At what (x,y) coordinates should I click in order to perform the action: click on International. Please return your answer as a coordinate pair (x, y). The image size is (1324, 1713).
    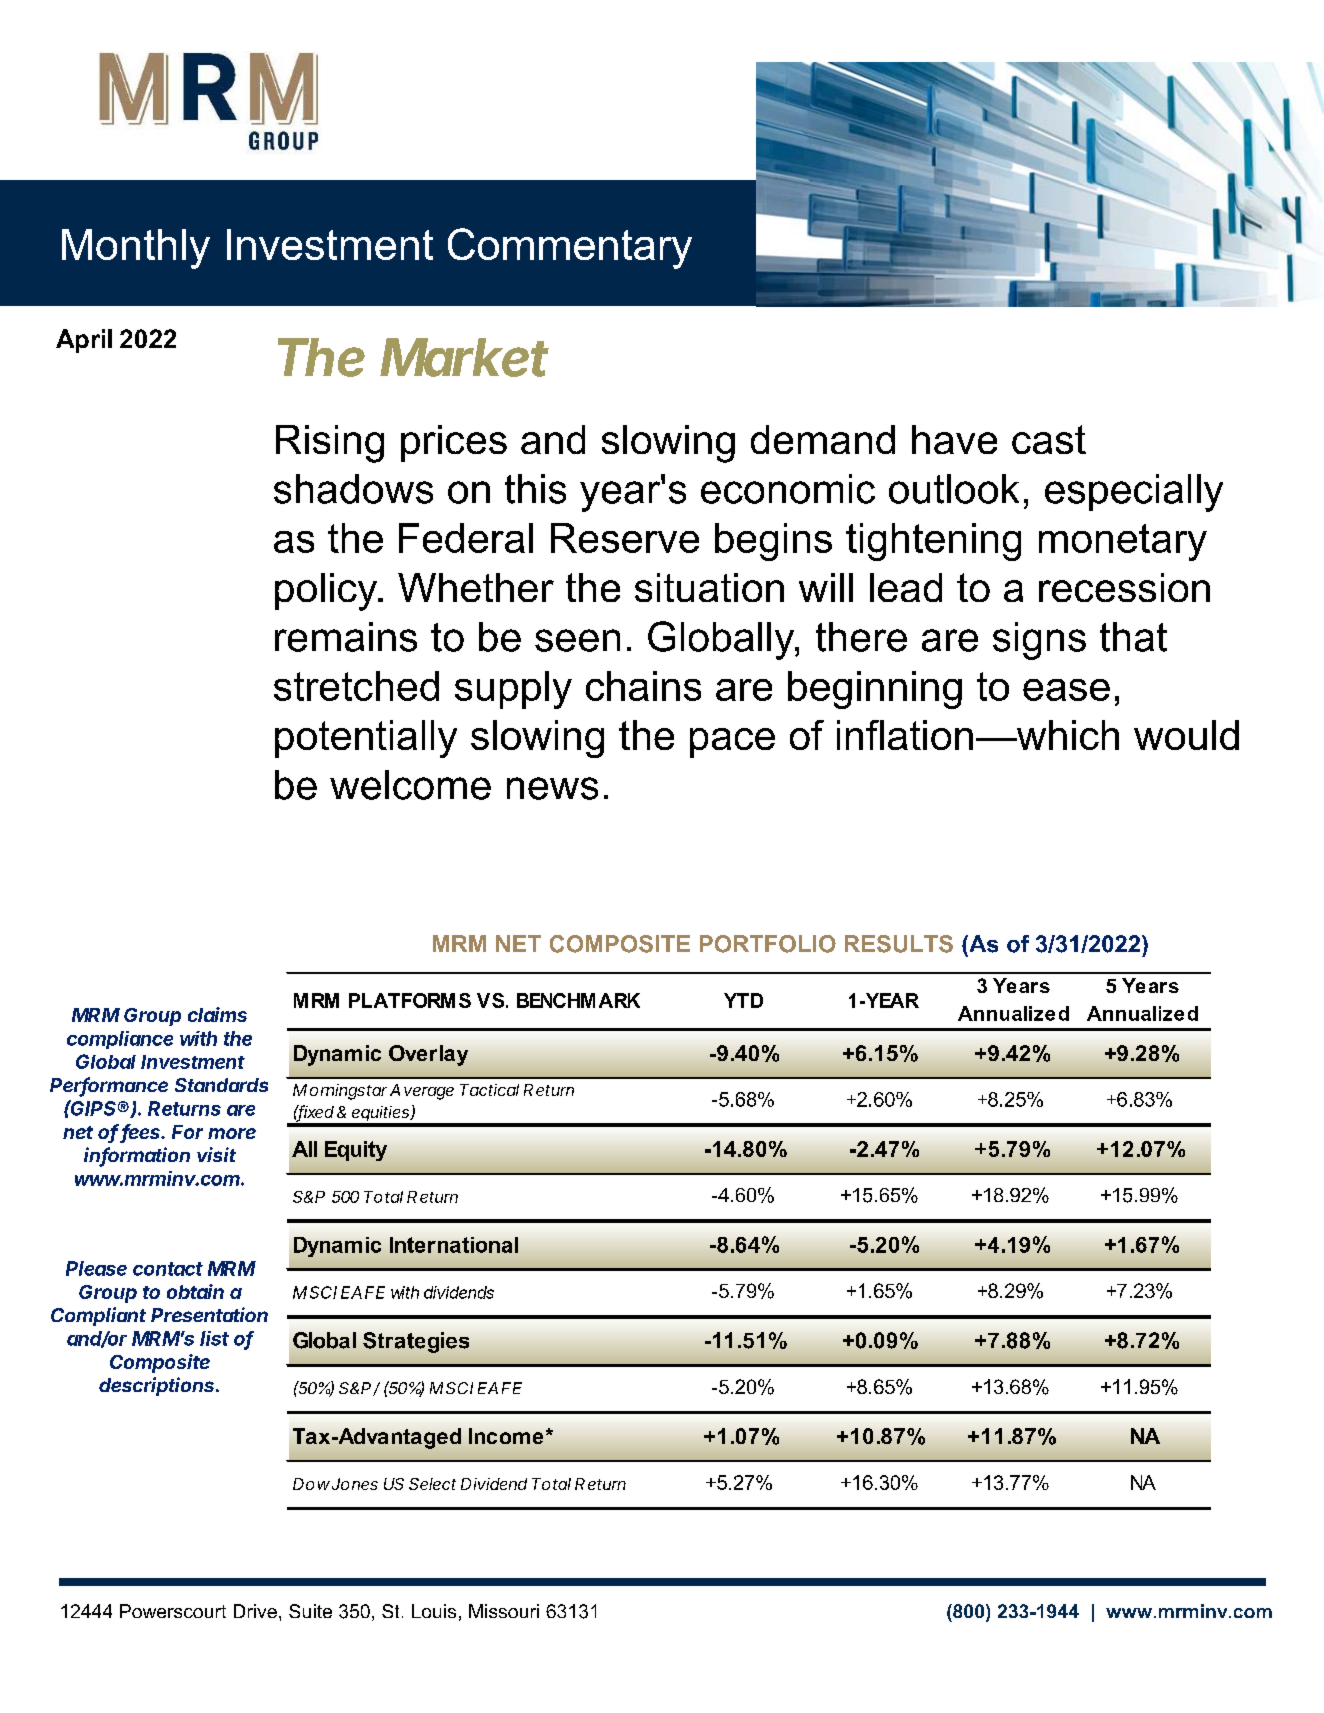
    Looking at the image, I should click on (454, 1245).
